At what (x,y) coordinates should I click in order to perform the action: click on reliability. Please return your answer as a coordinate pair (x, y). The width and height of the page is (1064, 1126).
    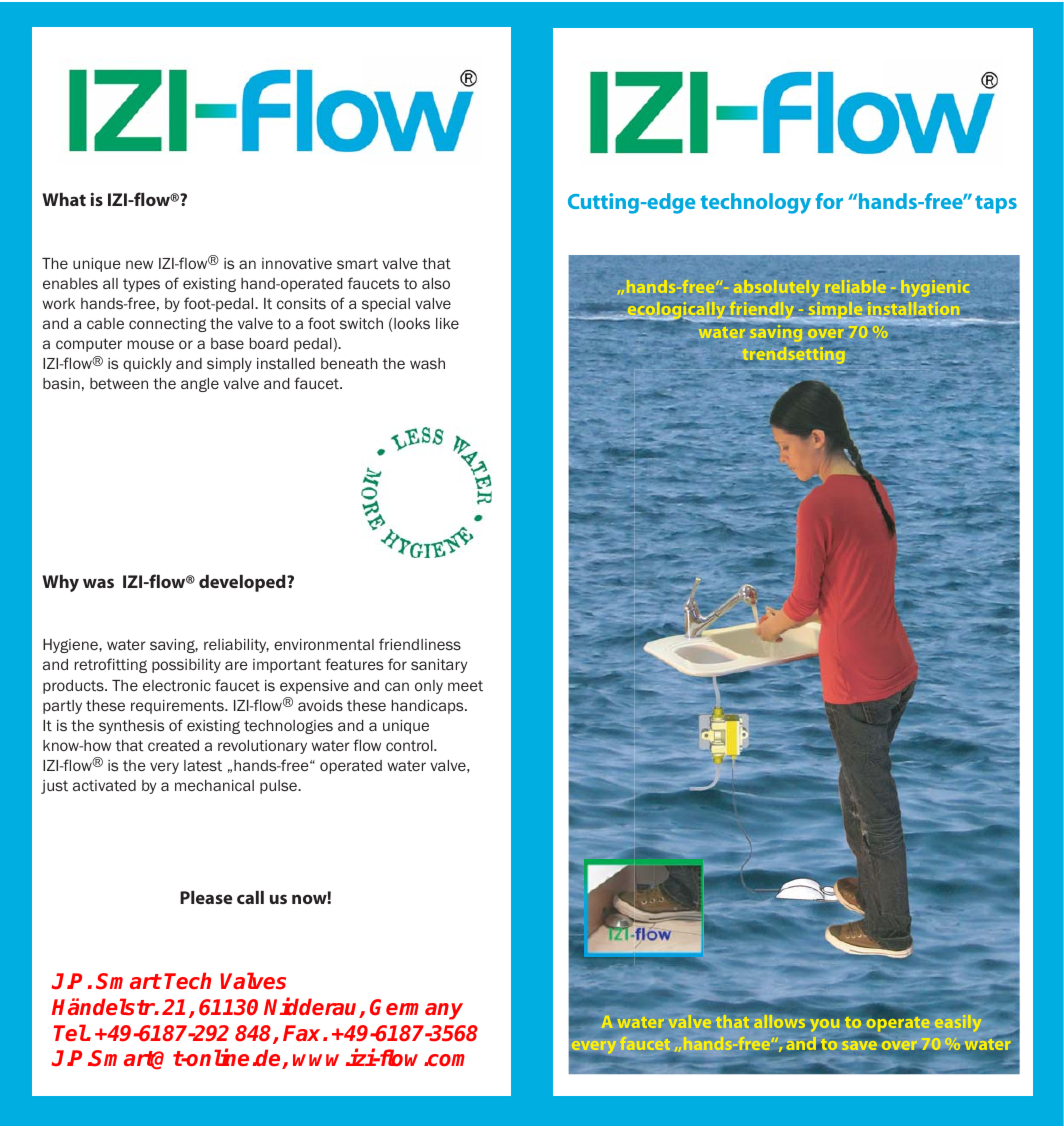
    Looking at the image, I should click on (236, 646).
